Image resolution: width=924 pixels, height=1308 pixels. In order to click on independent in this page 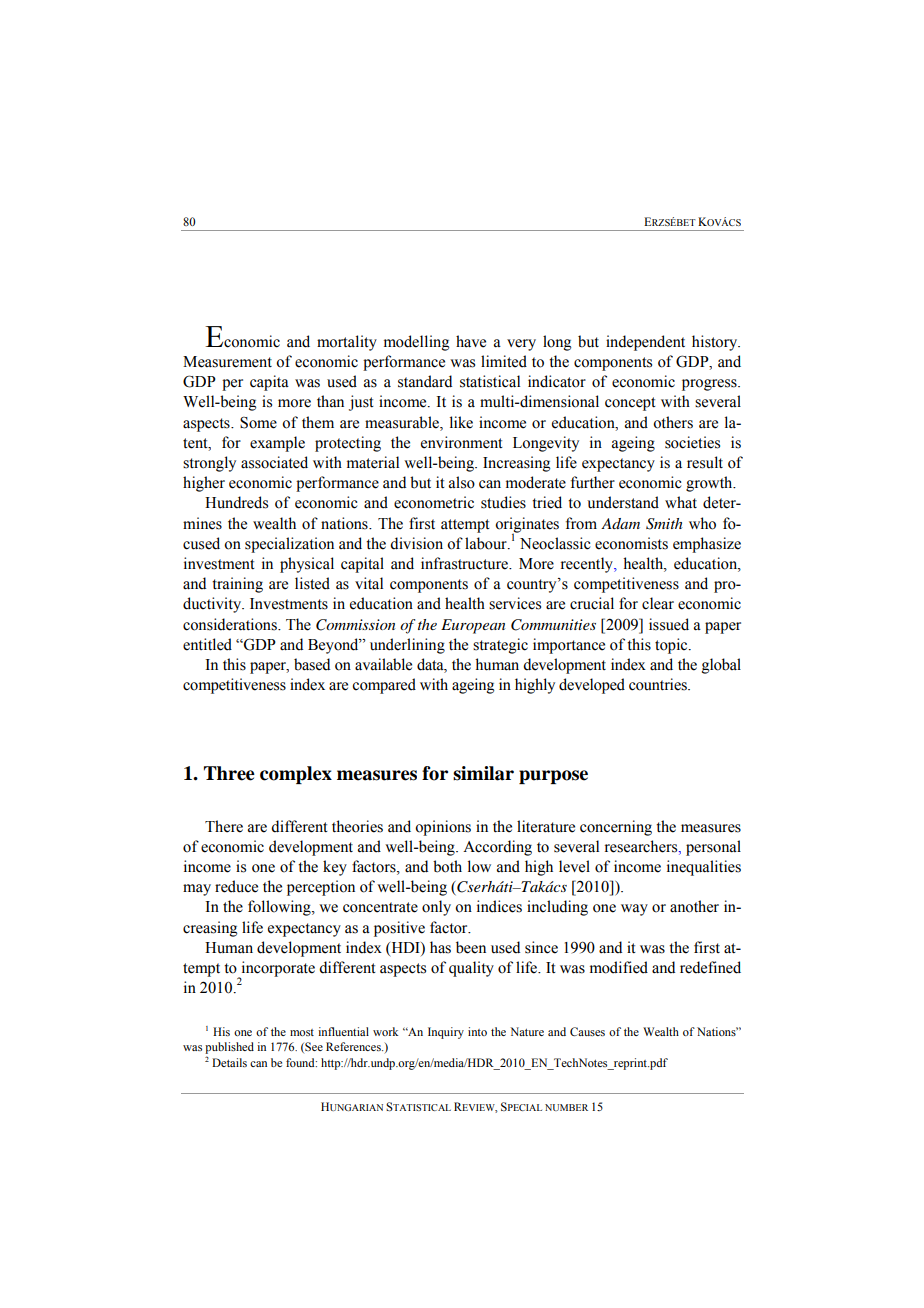, I will do `click(645, 343)`.
